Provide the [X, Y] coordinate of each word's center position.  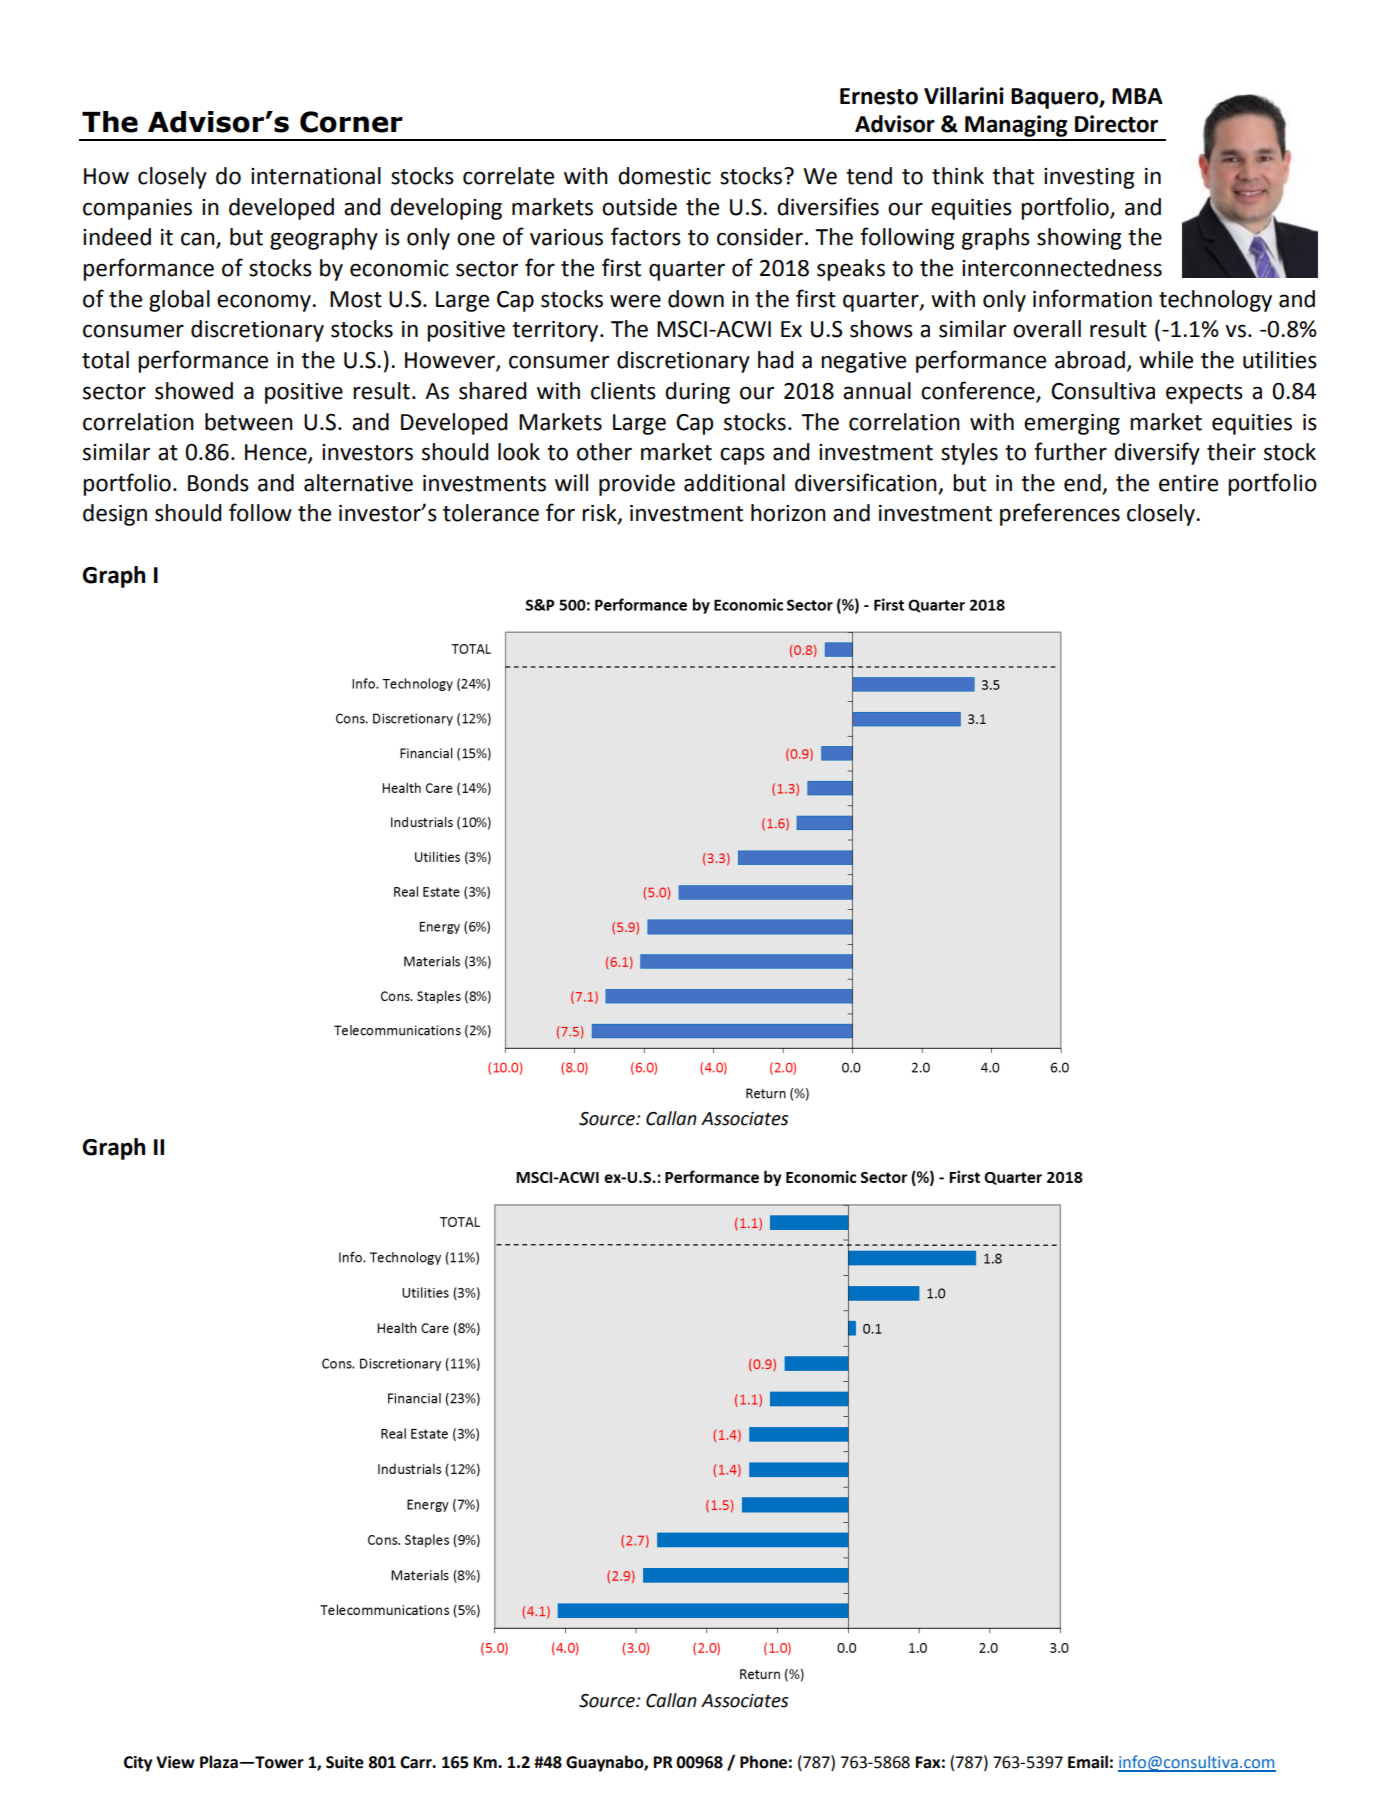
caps [742, 456]
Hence [277, 453]
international [316, 176]
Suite [345, 1762]
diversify [1157, 453]
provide [637, 485]
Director [1116, 124]
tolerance [491, 513]
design [115, 515]
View [175, 1762]
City [138, 1764]
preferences [1060, 514]
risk [600, 514]
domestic [664, 176]
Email [1088, 1762]
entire [1188, 483]
